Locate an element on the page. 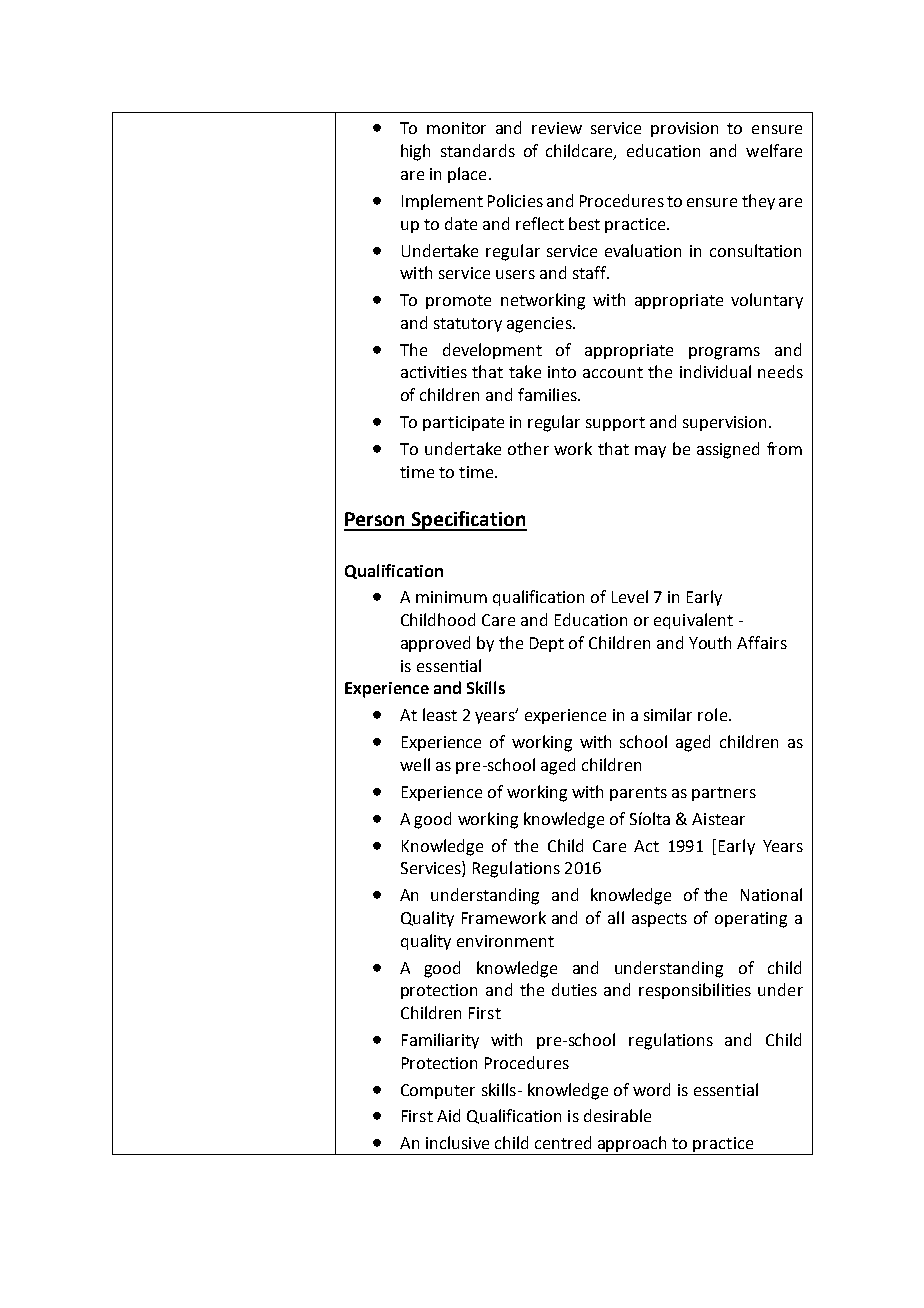  all is located at coordinates (616, 917).
